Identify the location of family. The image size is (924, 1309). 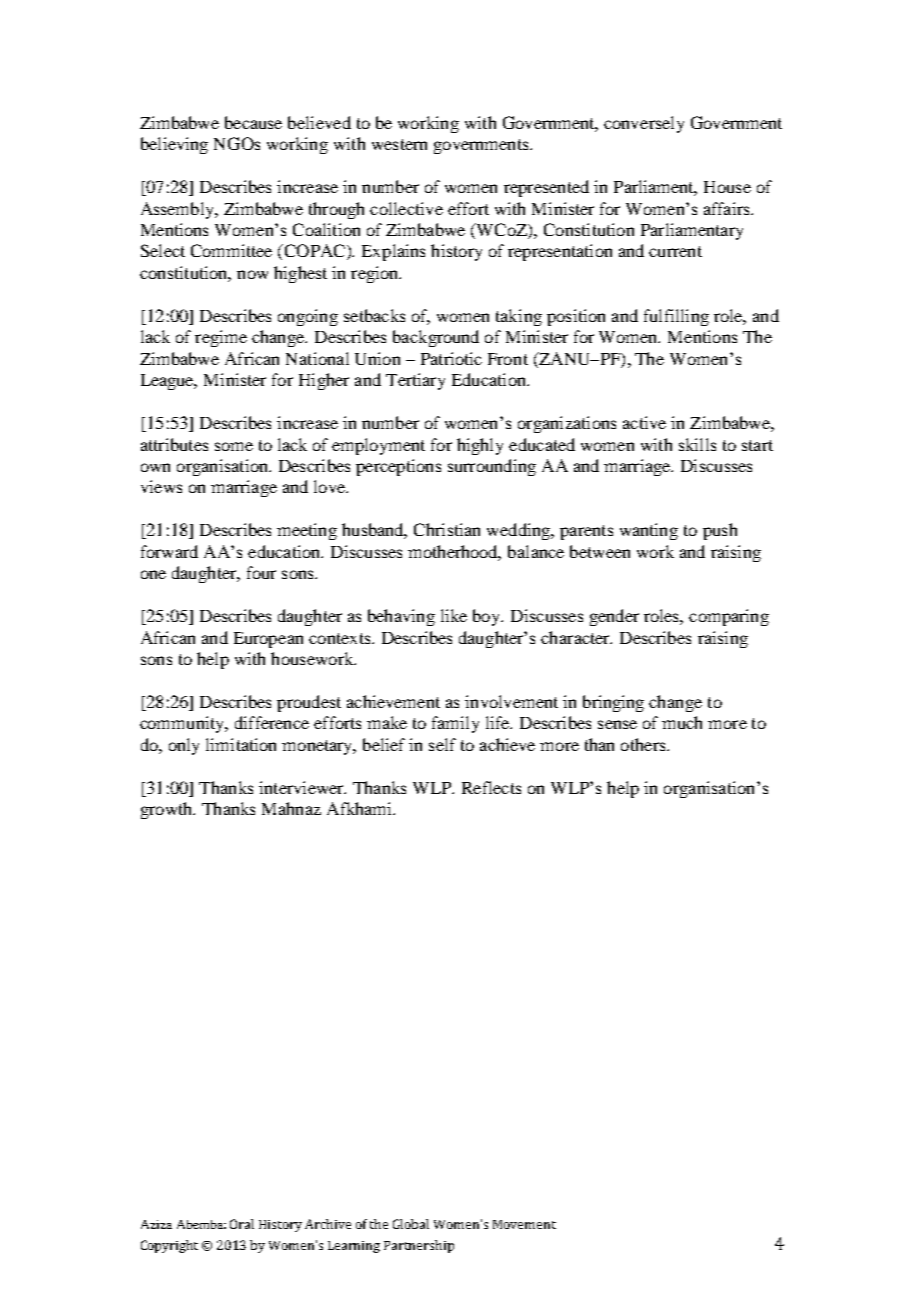
(455, 724).
